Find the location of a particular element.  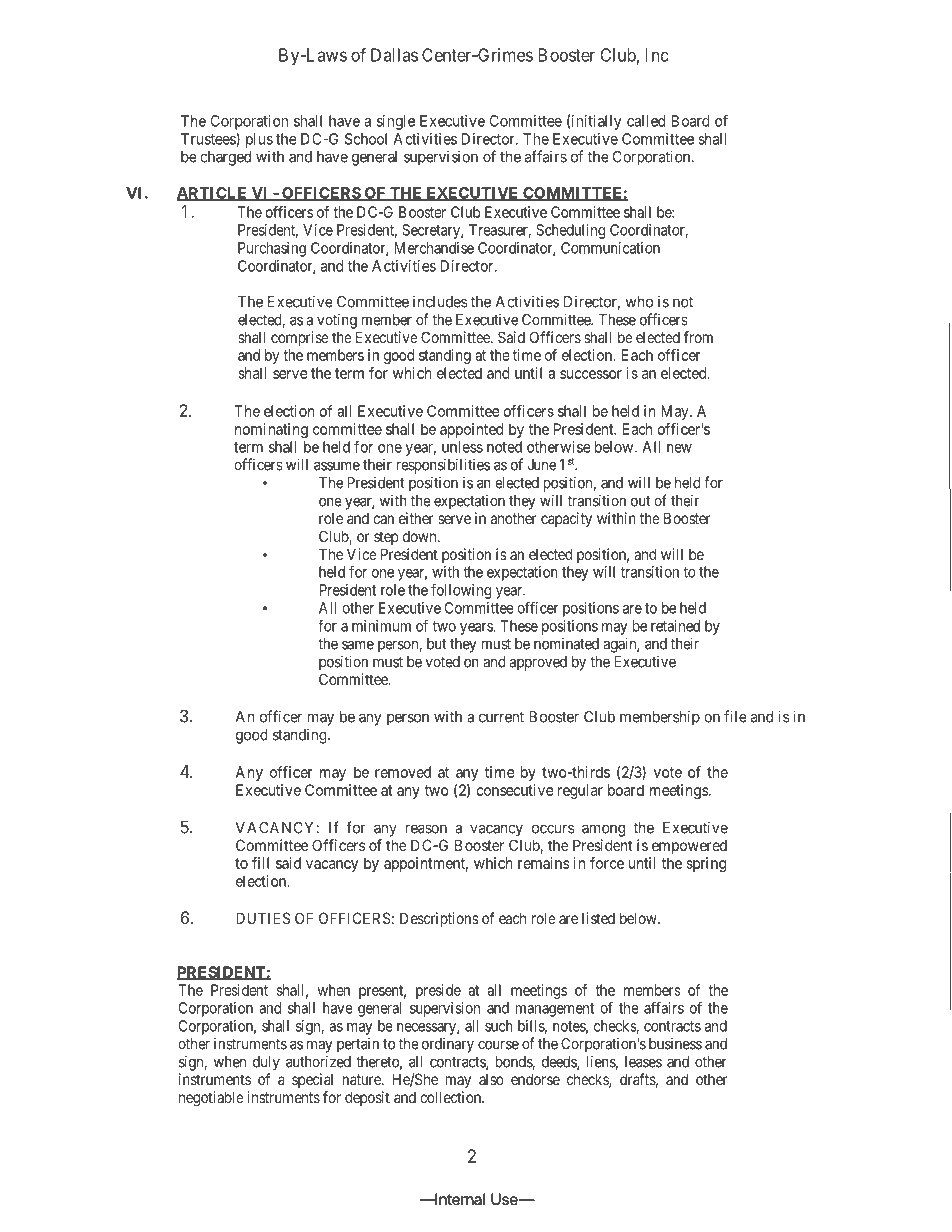

comprise is located at coordinates (300, 338).
